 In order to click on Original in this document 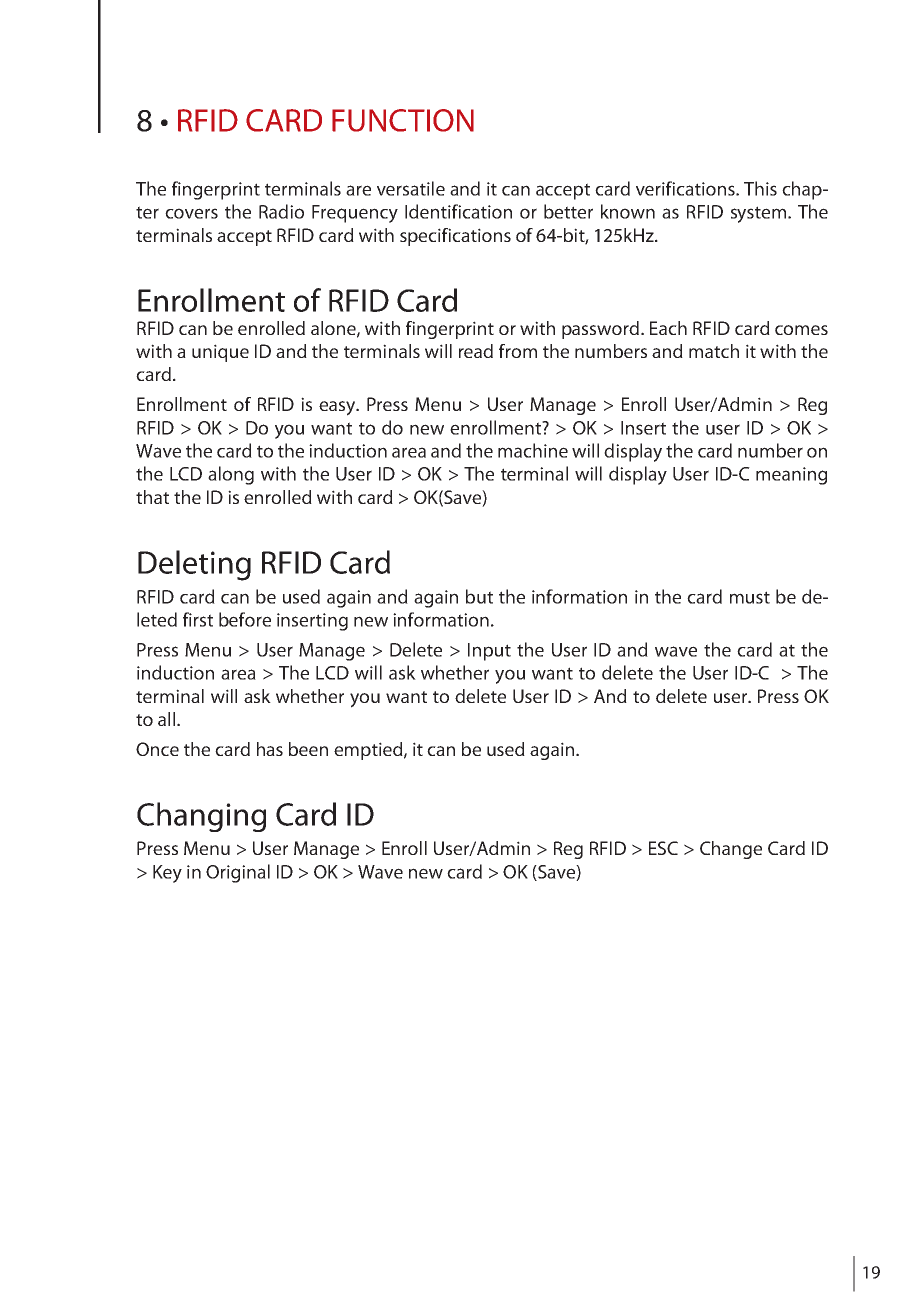, I will do `click(238, 873)`.
